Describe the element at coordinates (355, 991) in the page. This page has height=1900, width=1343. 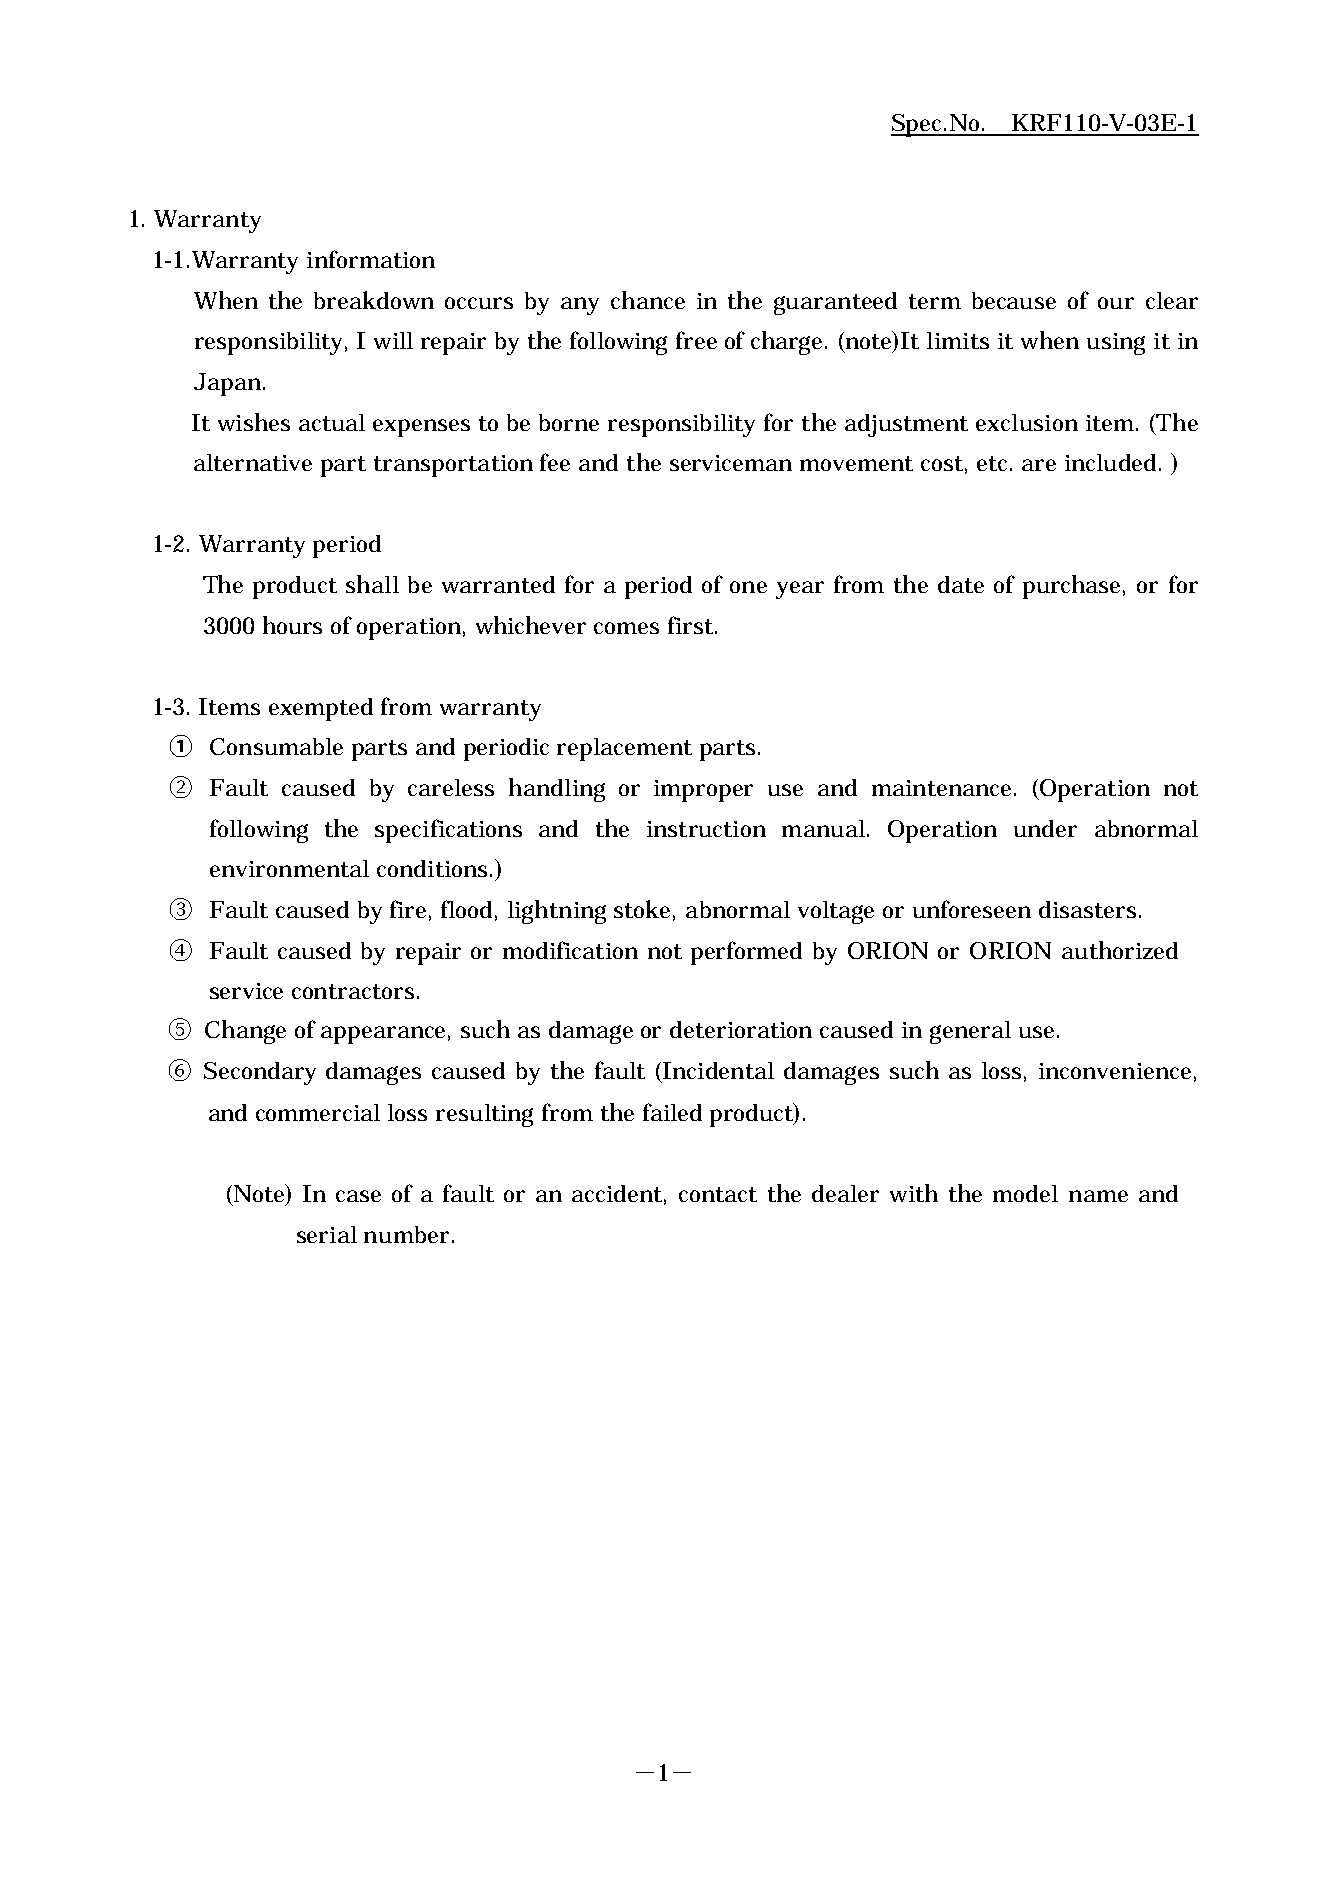
I see `contractors` at that location.
